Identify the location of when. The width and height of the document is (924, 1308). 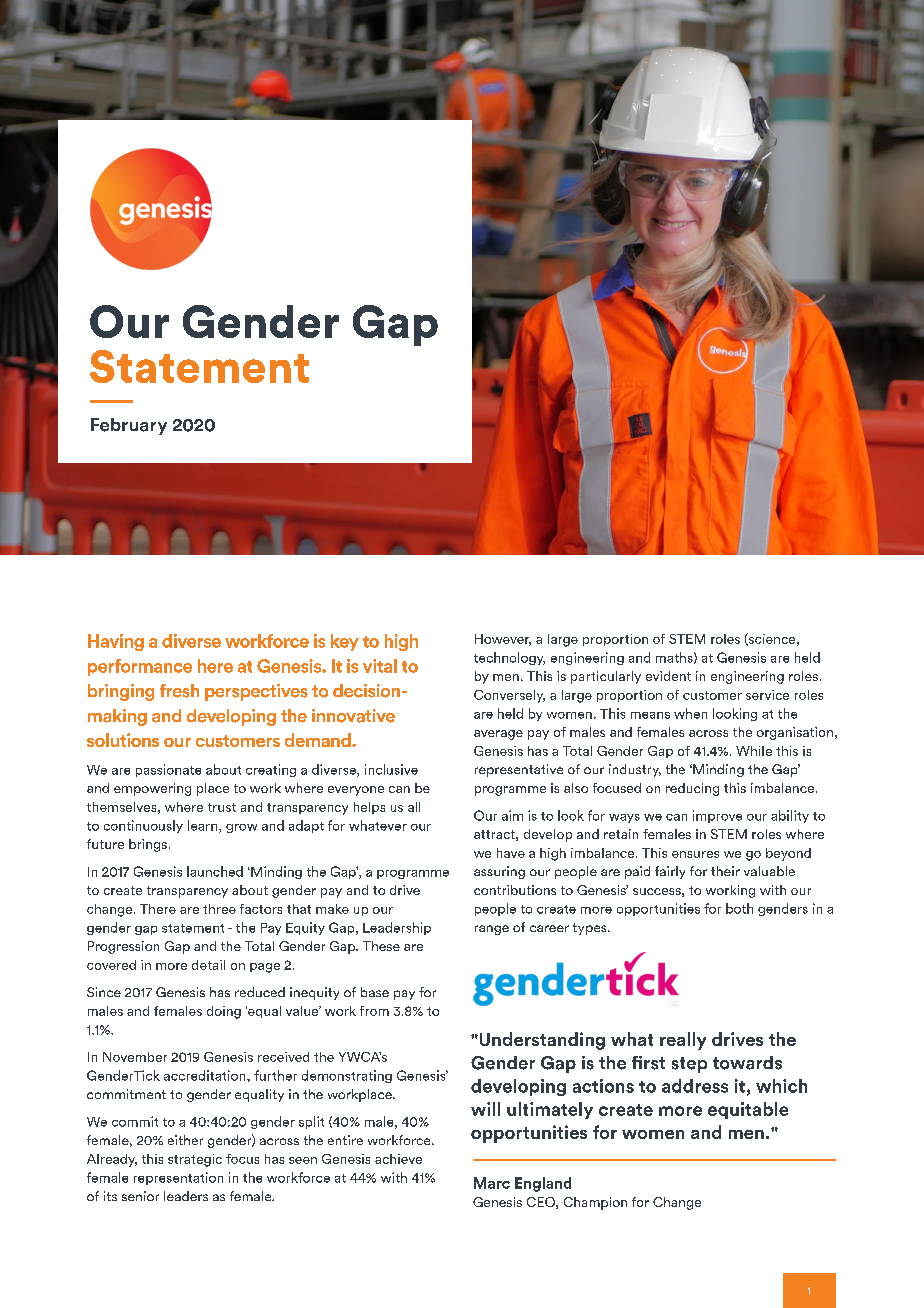
(690, 713).
